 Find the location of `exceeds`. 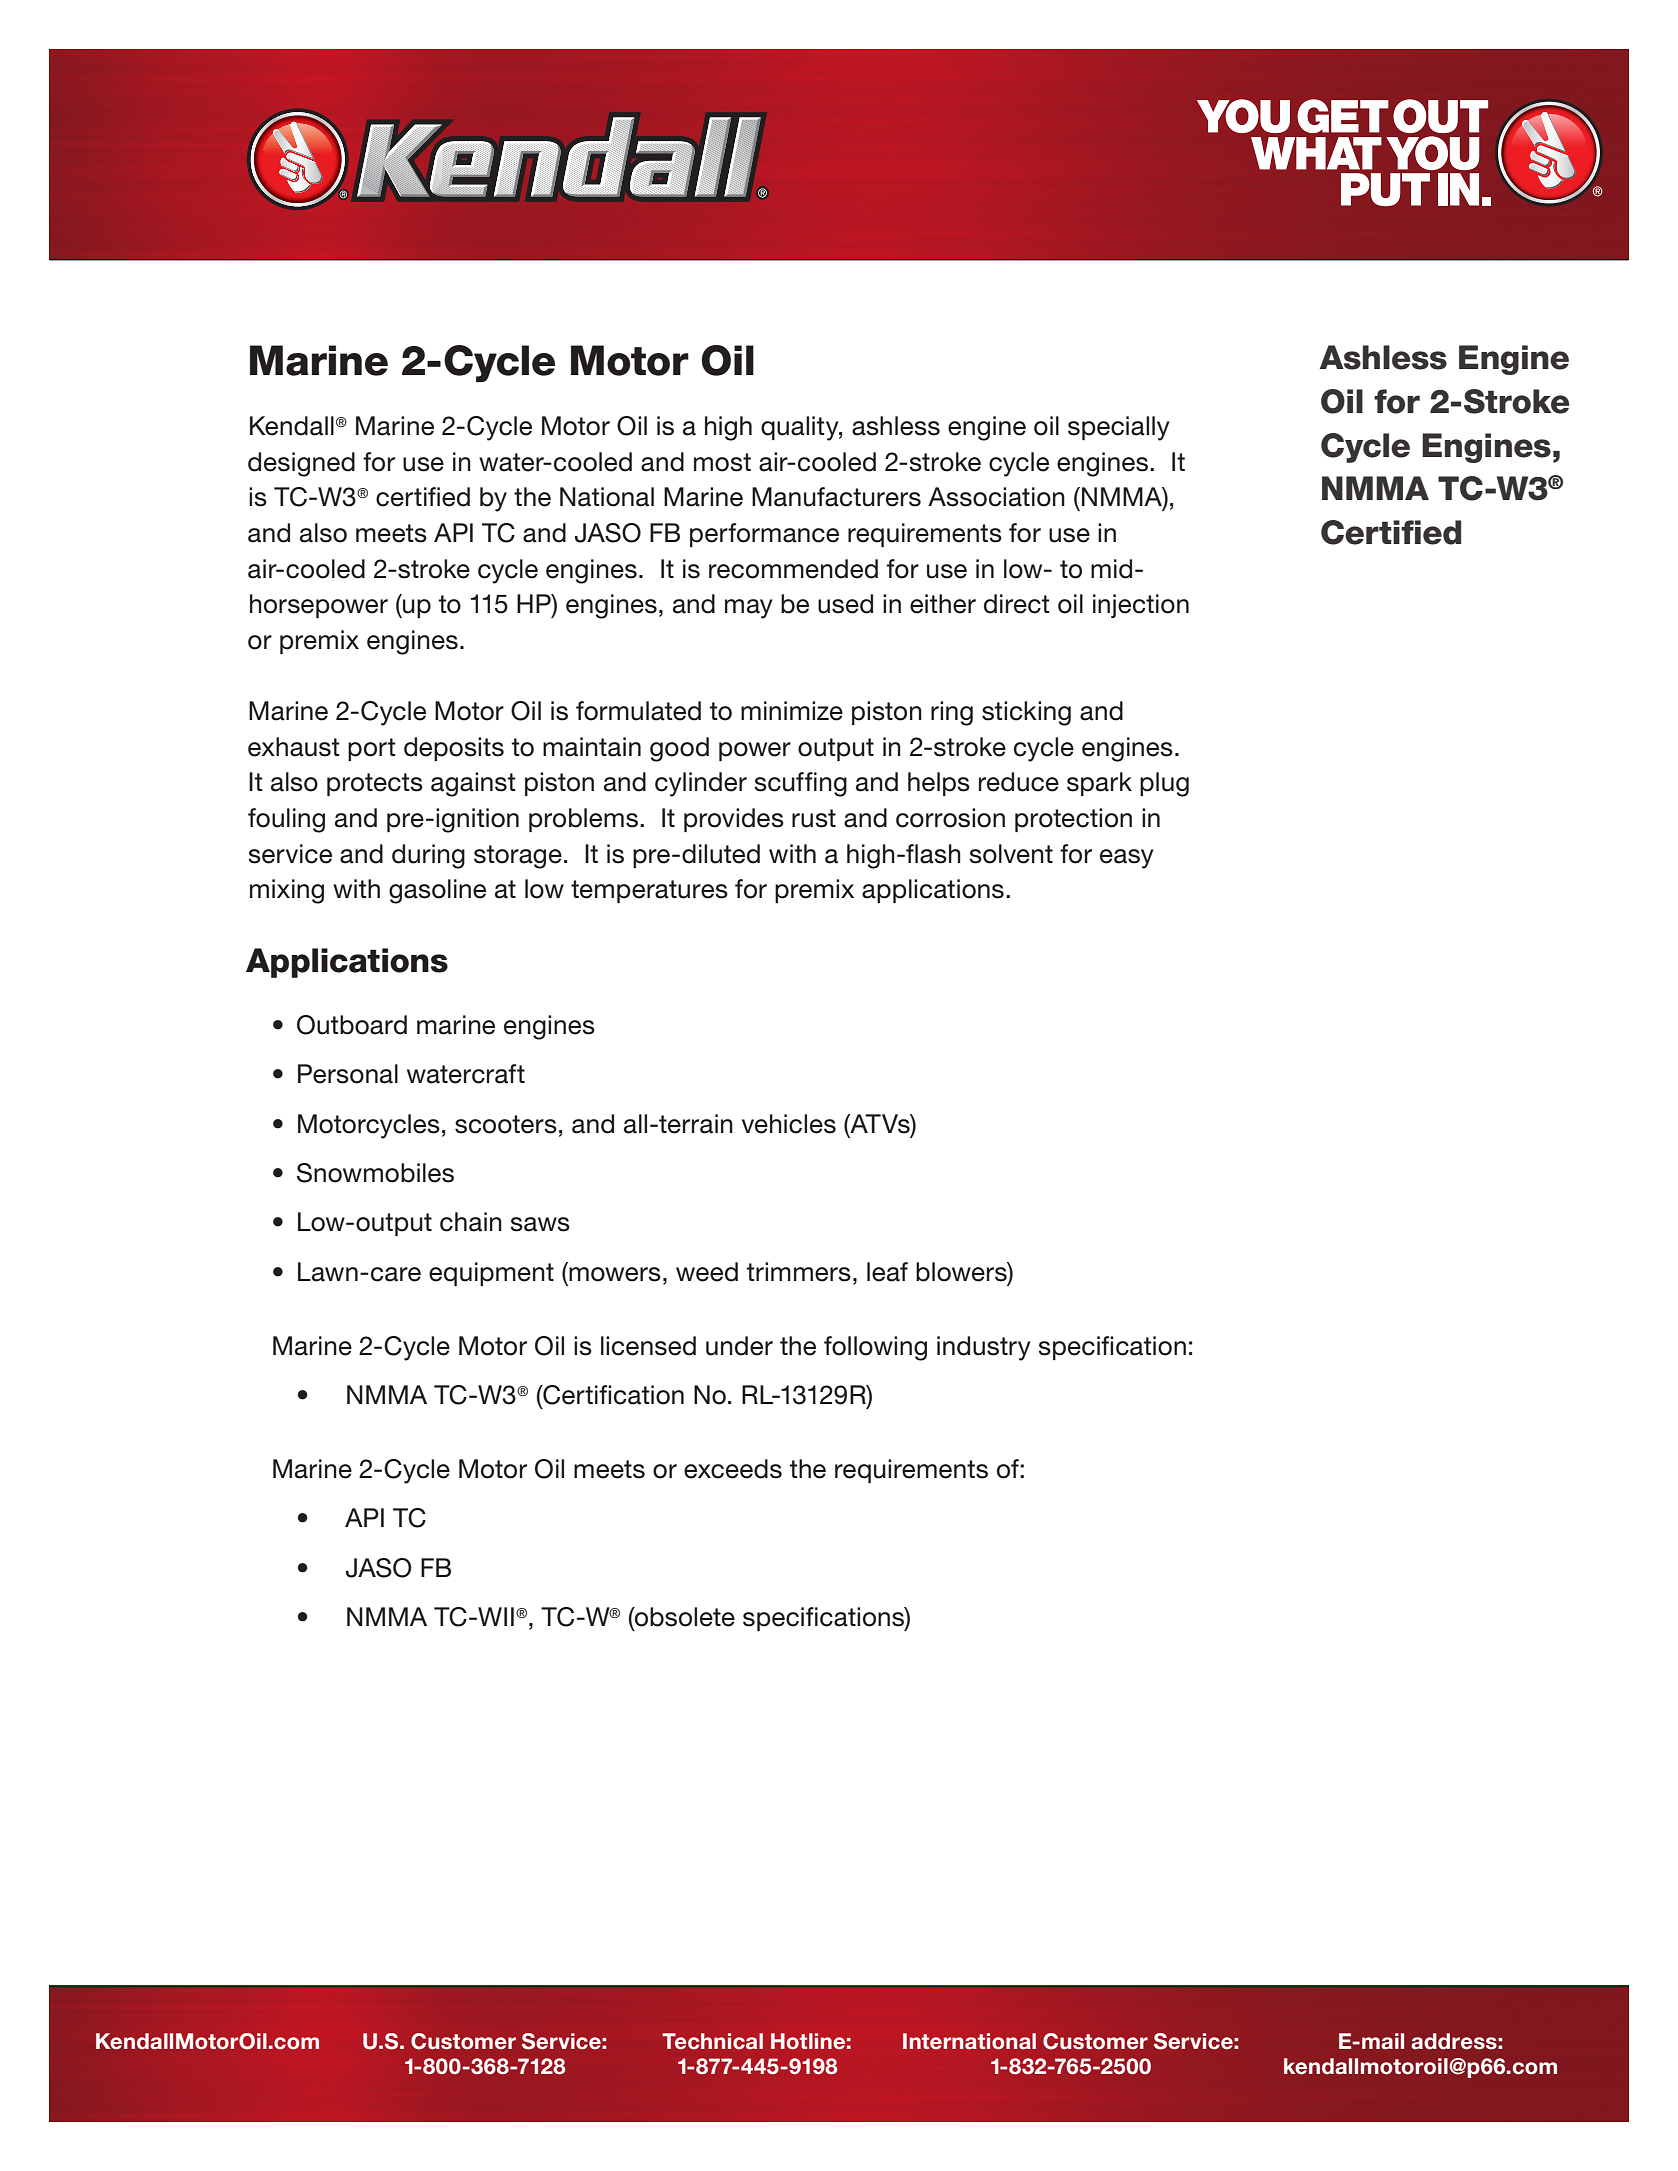

exceeds is located at coordinates (733, 1469).
